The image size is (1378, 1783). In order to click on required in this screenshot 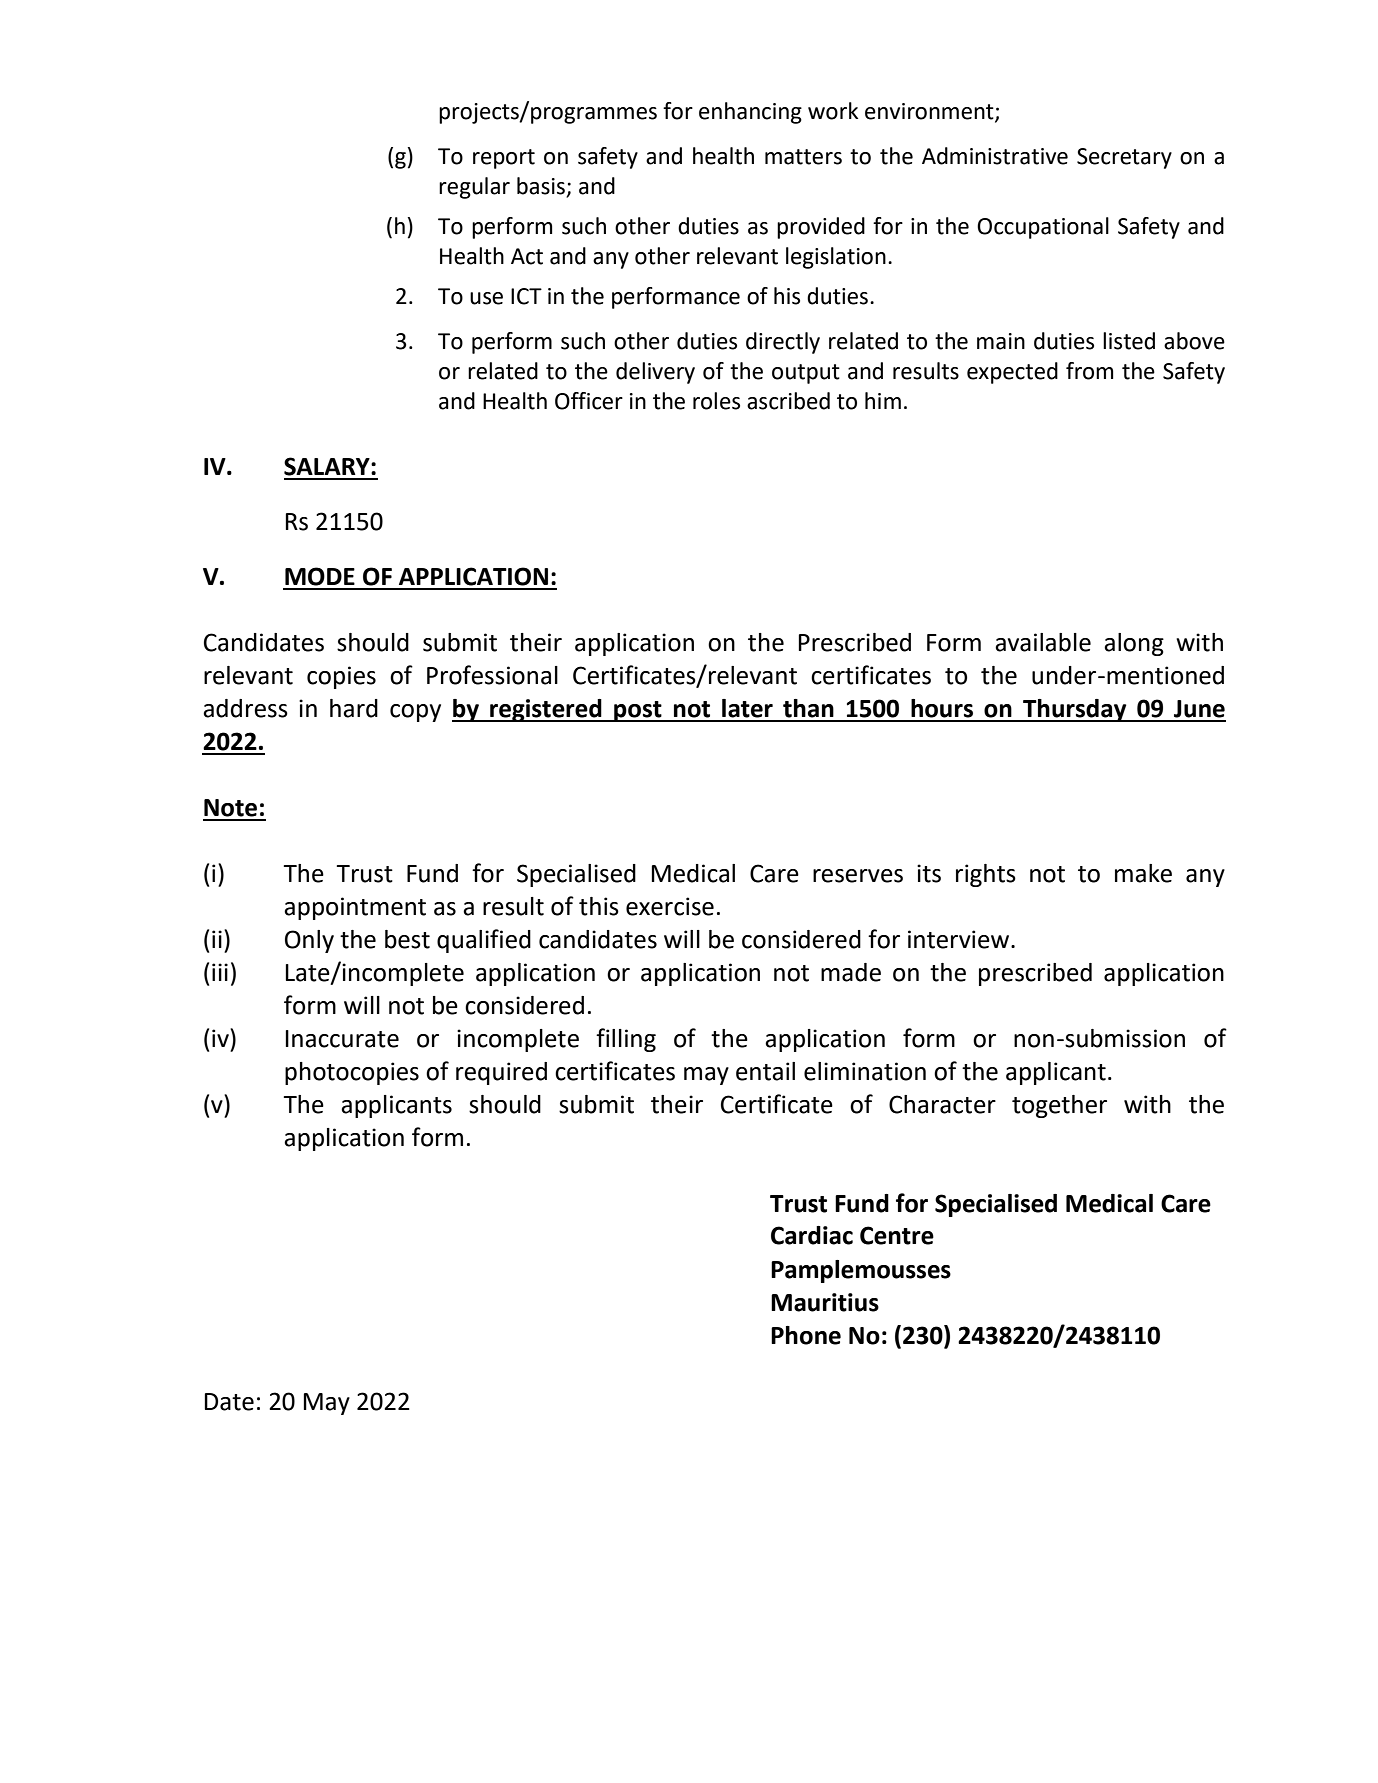, I will do `click(501, 1073)`.
